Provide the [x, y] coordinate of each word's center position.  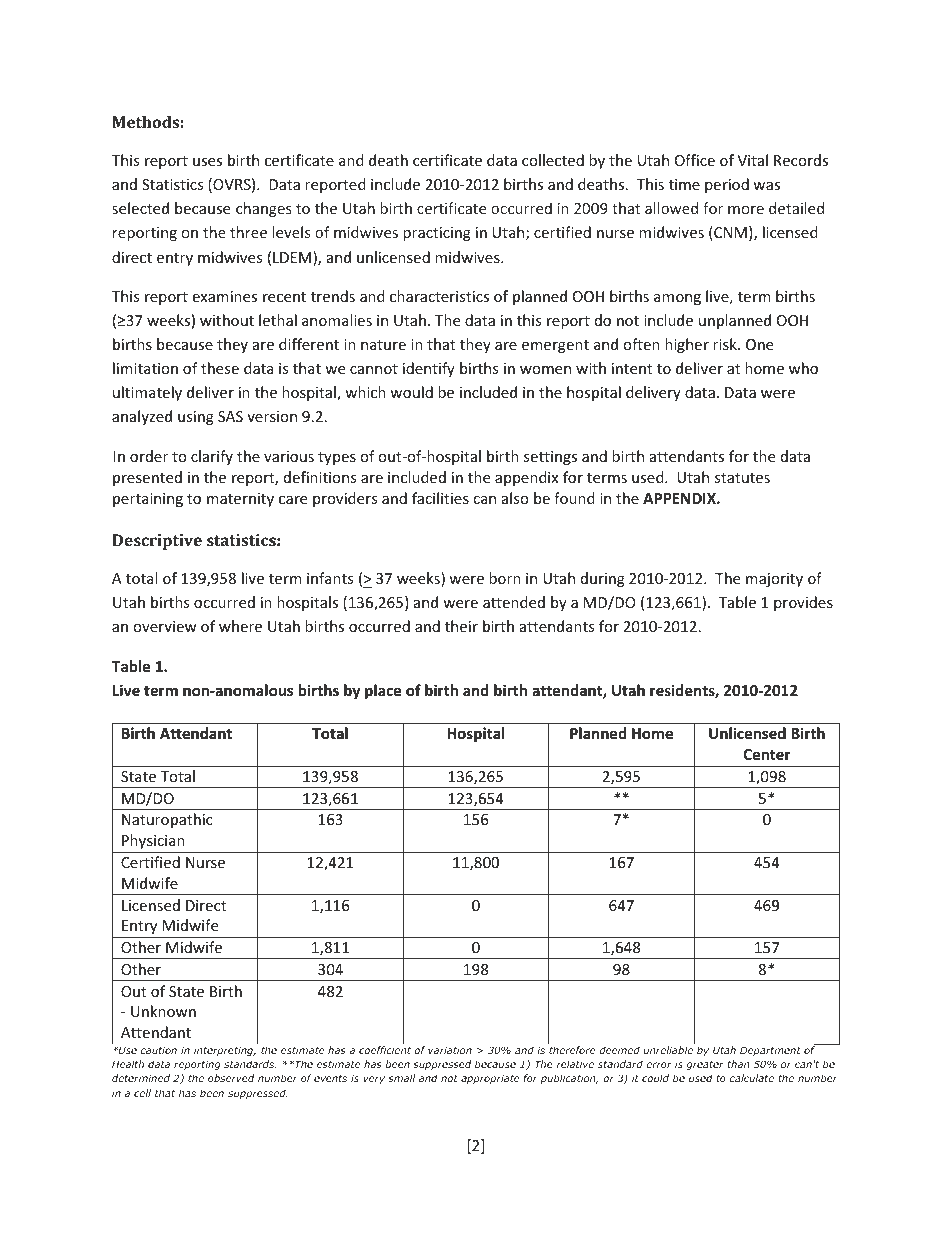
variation [450, 1050]
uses [207, 162]
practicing [437, 234]
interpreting [225, 1051]
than [738, 1064]
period [727, 185]
